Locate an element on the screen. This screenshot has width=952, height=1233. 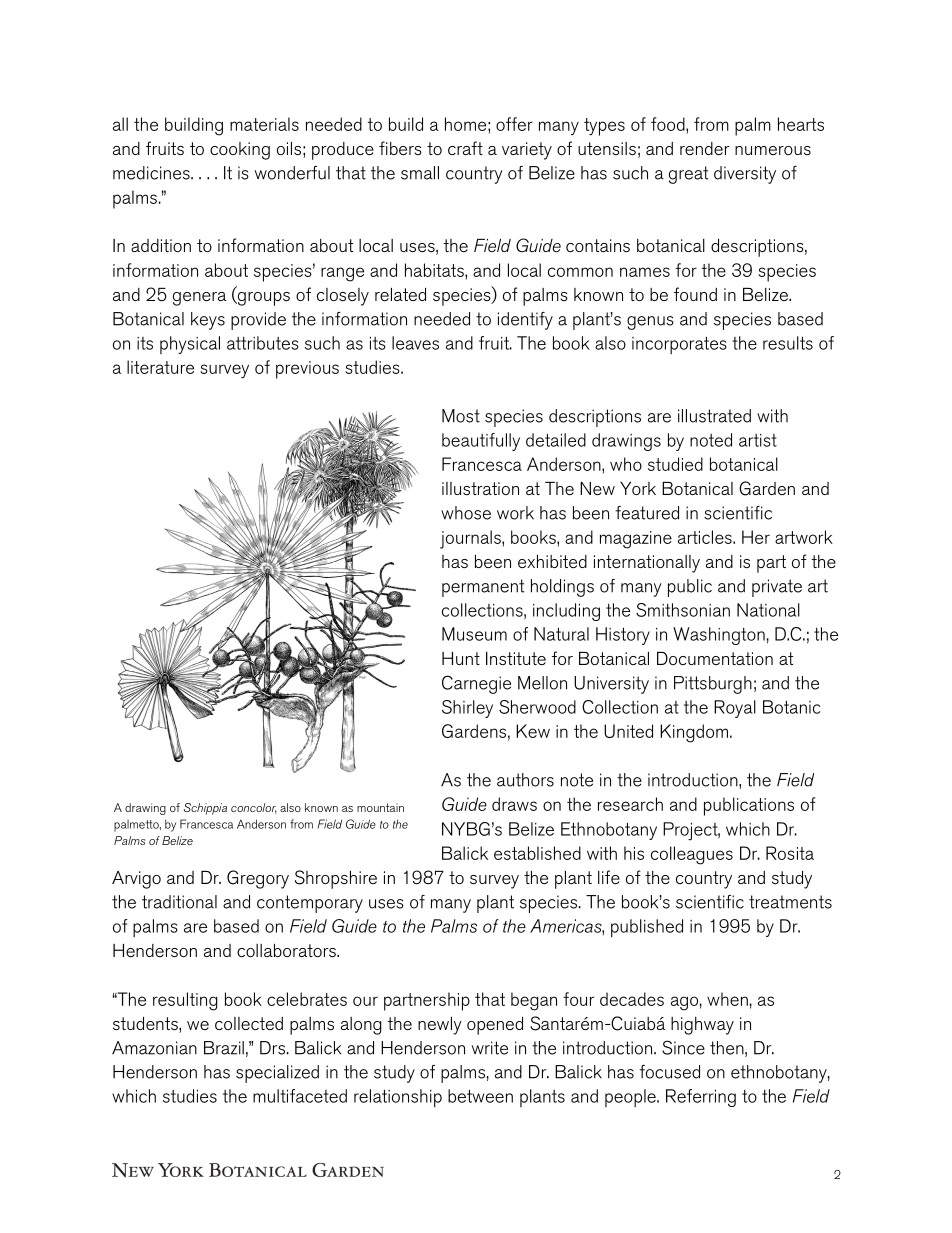
Brazil is located at coordinates (224, 1048).
